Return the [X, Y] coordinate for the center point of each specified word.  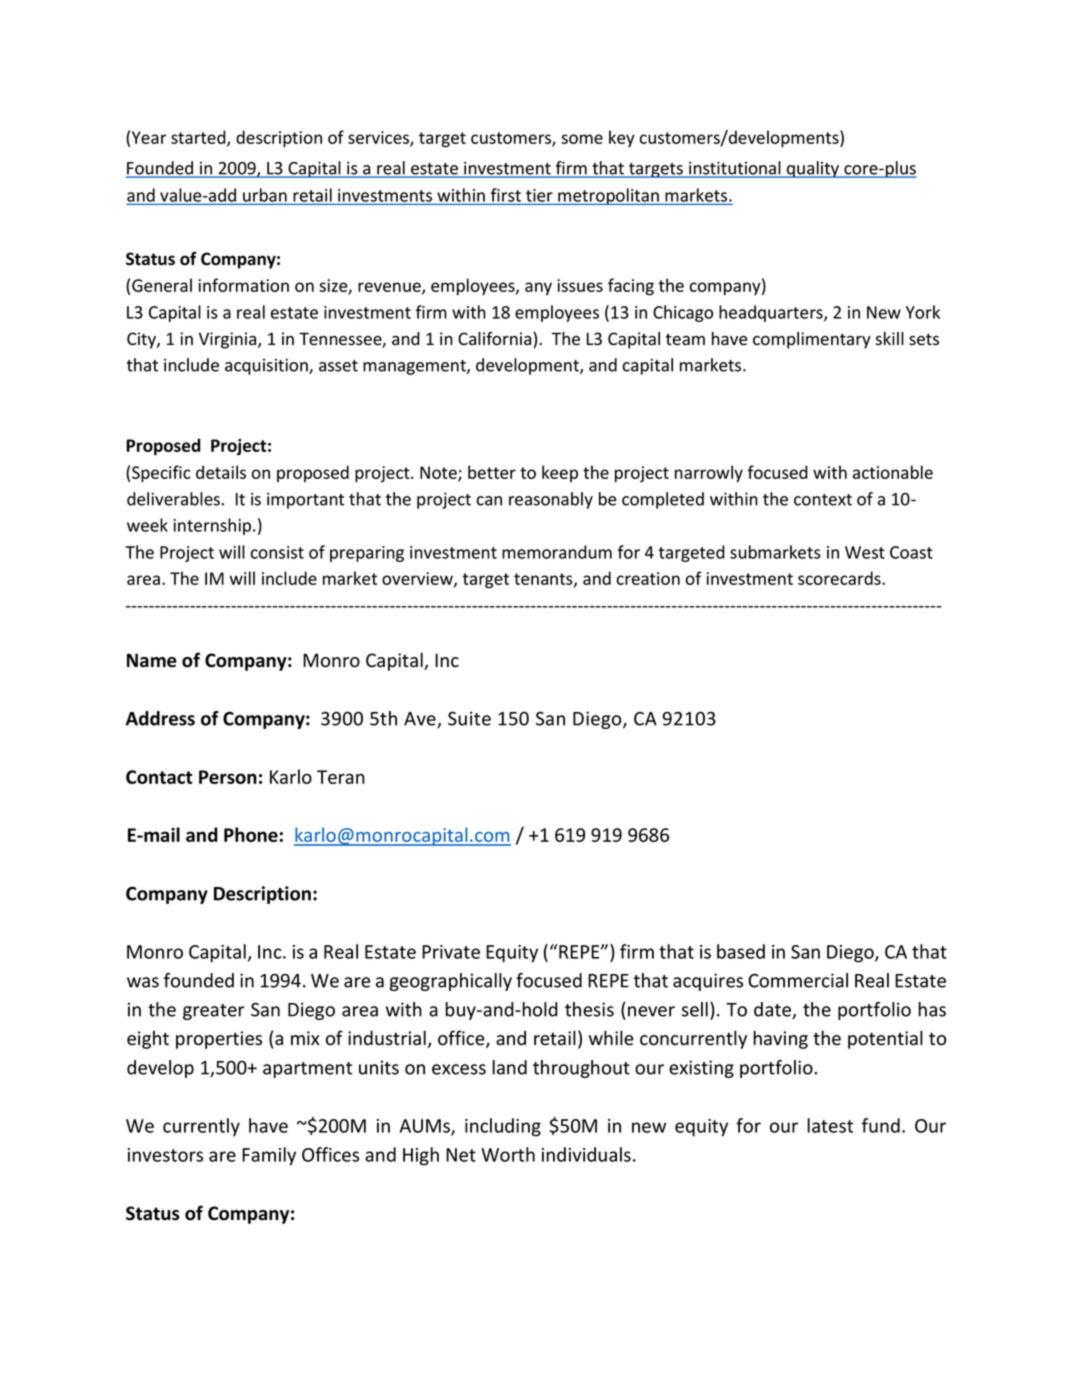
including [503, 1127]
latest [830, 1125]
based [741, 951]
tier [539, 195]
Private [451, 952]
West [865, 552]
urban [265, 195]
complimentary [812, 340]
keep [560, 473]
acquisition [267, 366]
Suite [469, 718]
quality [813, 169]
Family [269, 1156]
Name [152, 660]
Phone [251, 834]
